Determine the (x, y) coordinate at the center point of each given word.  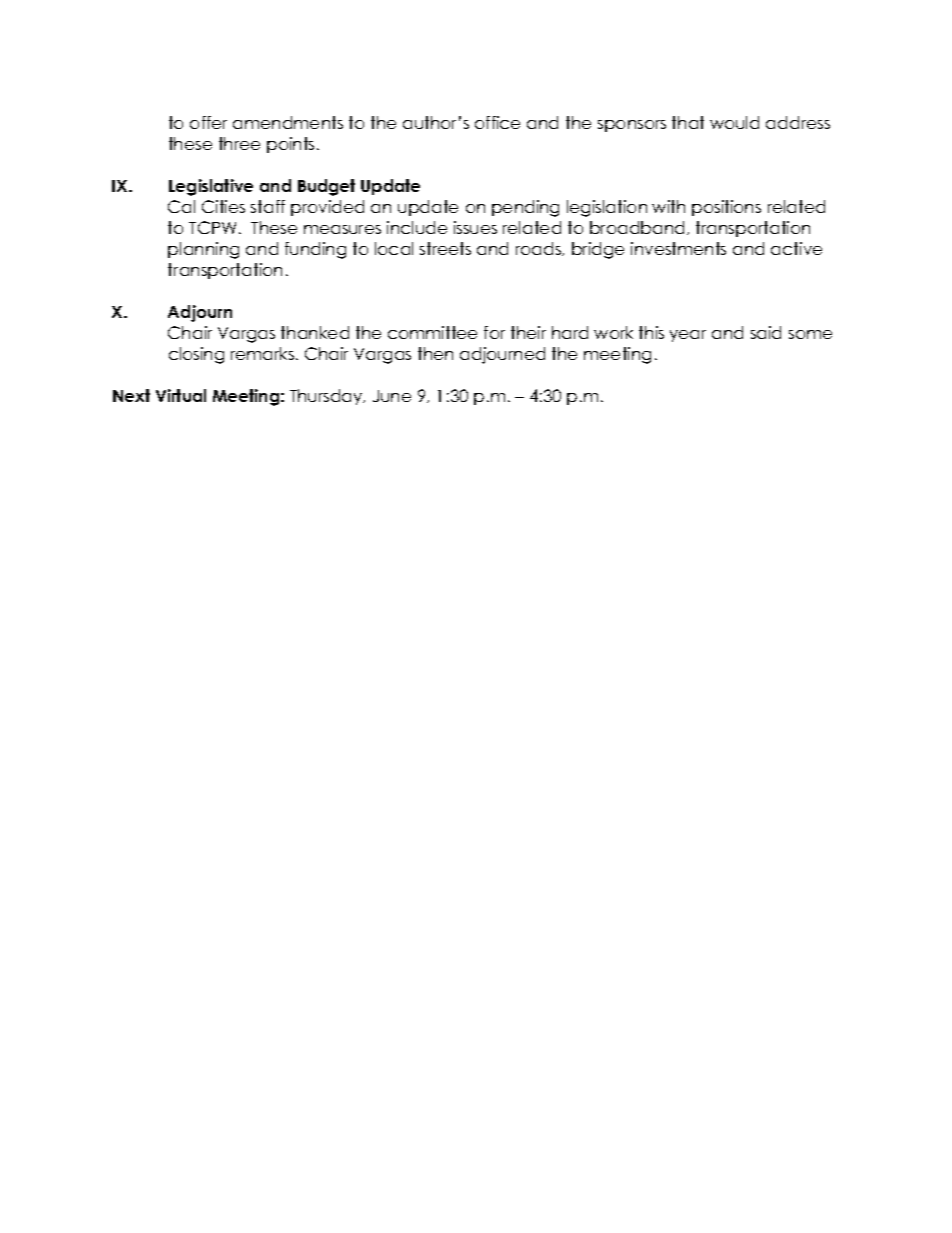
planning (203, 250)
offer (208, 122)
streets (445, 248)
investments (678, 248)
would (734, 122)
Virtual (181, 395)
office (497, 122)
